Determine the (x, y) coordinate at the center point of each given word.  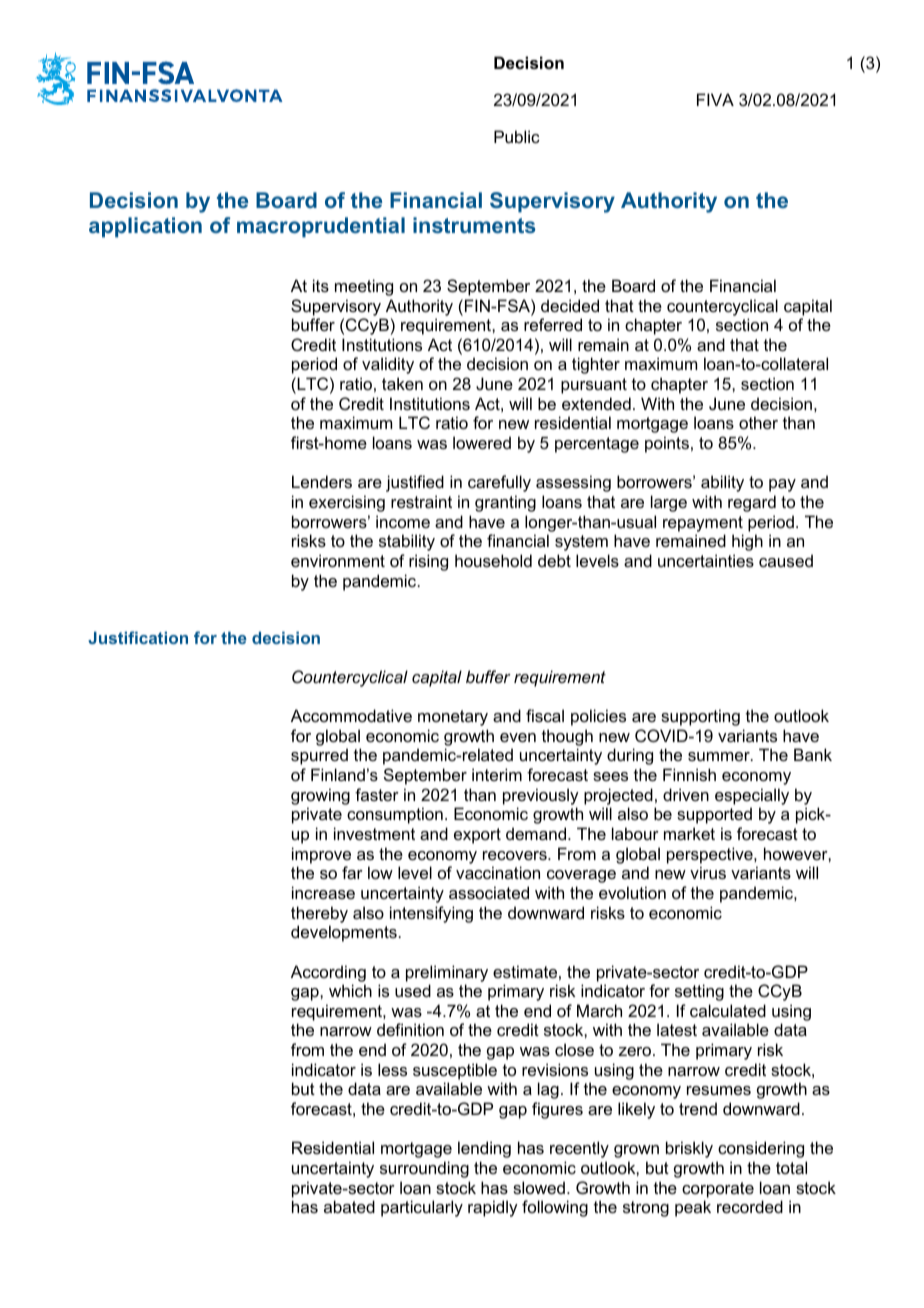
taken (402, 383)
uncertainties (706, 560)
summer (720, 756)
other (758, 422)
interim (497, 774)
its (321, 285)
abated (349, 1206)
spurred (319, 756)
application (145, 227)
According (328, 973)
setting (699, 992)
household (493, 560)
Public (517, 136)
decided (570, 305)
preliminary (447, 973)
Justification (138, 637)
